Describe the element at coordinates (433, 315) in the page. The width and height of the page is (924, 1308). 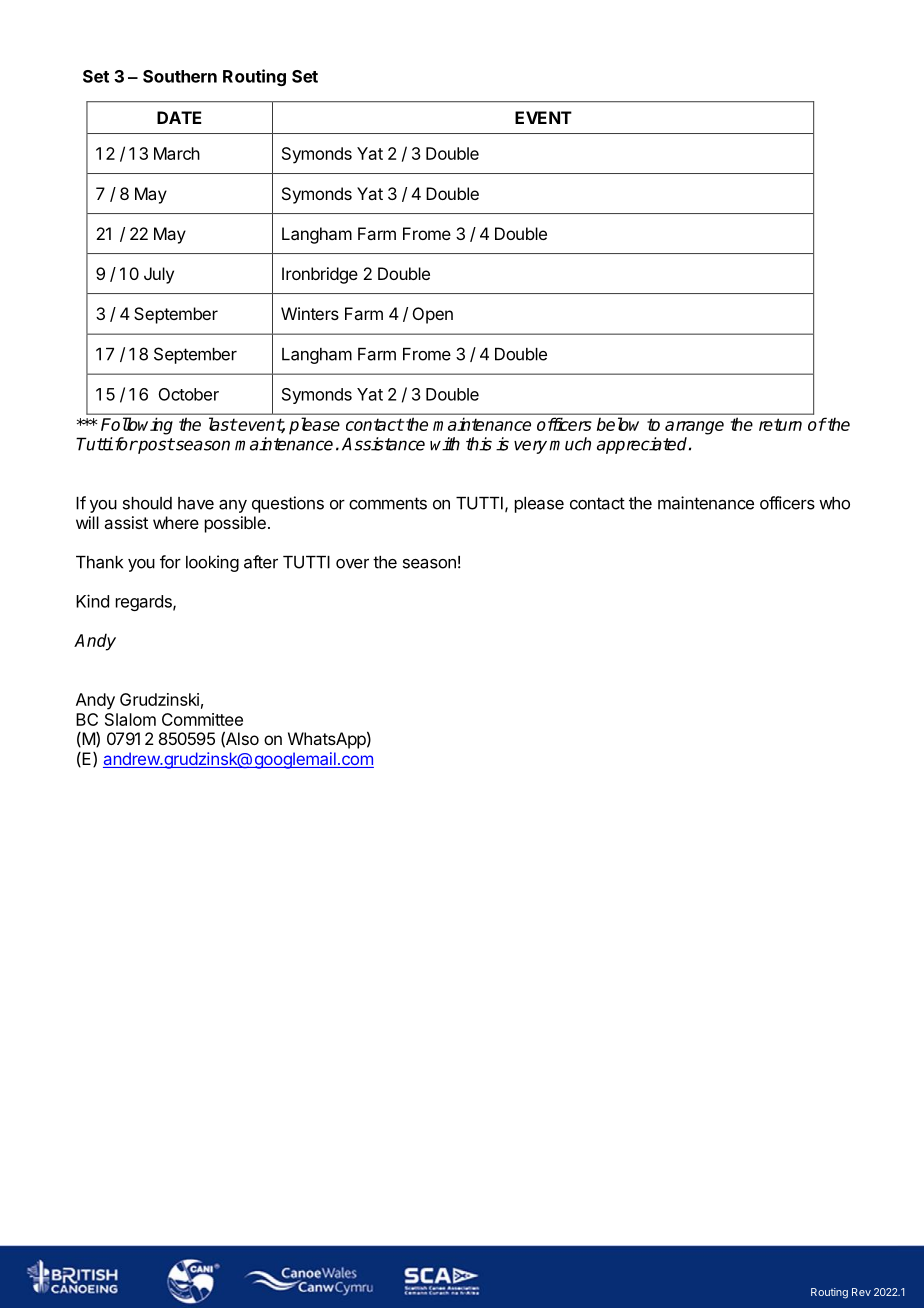
I see `Open` at that location.
